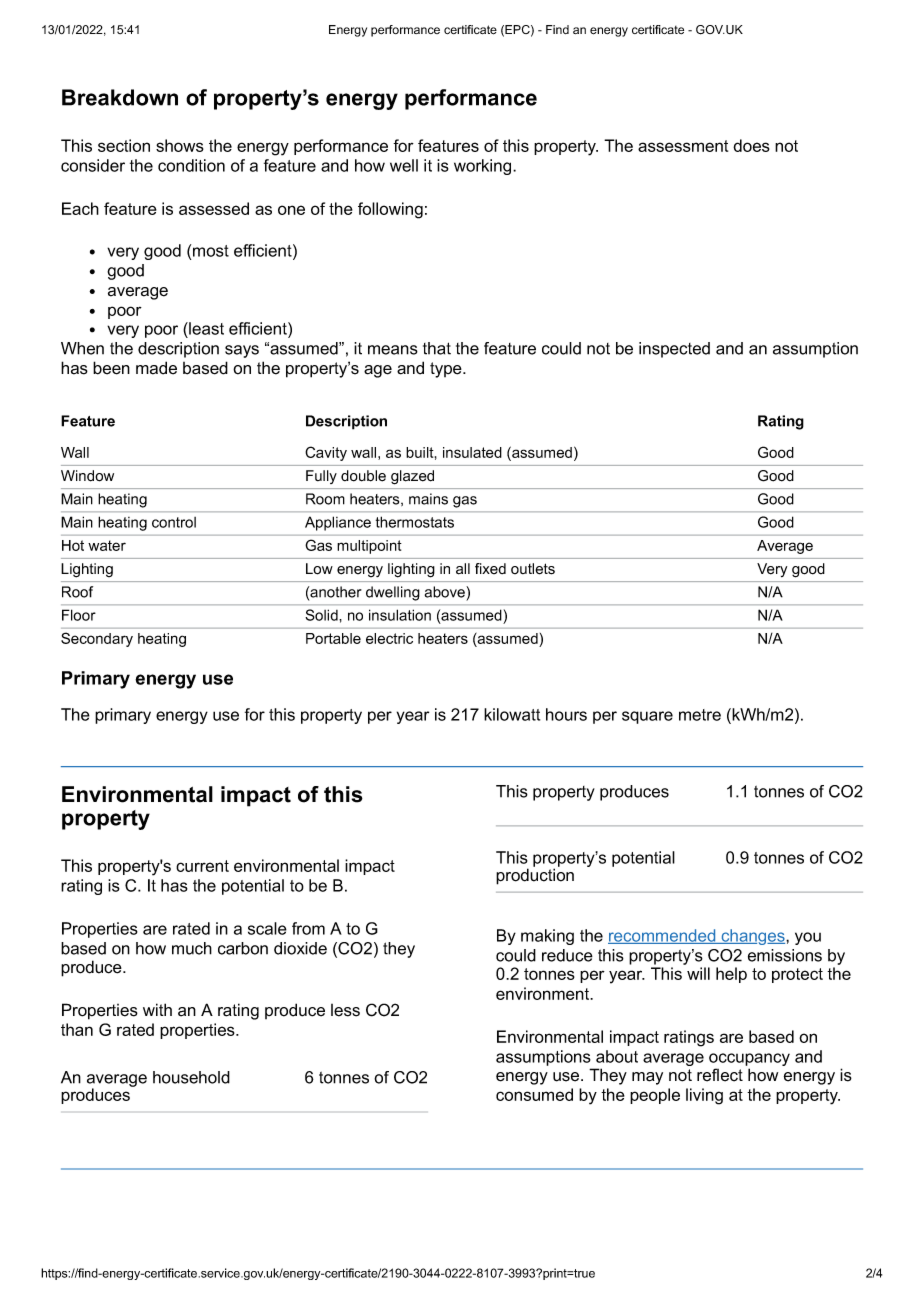  What do you see at coordinates (720, 1075) in the screenshot?
I see `reflect` at bounding box center [720, 1075].
